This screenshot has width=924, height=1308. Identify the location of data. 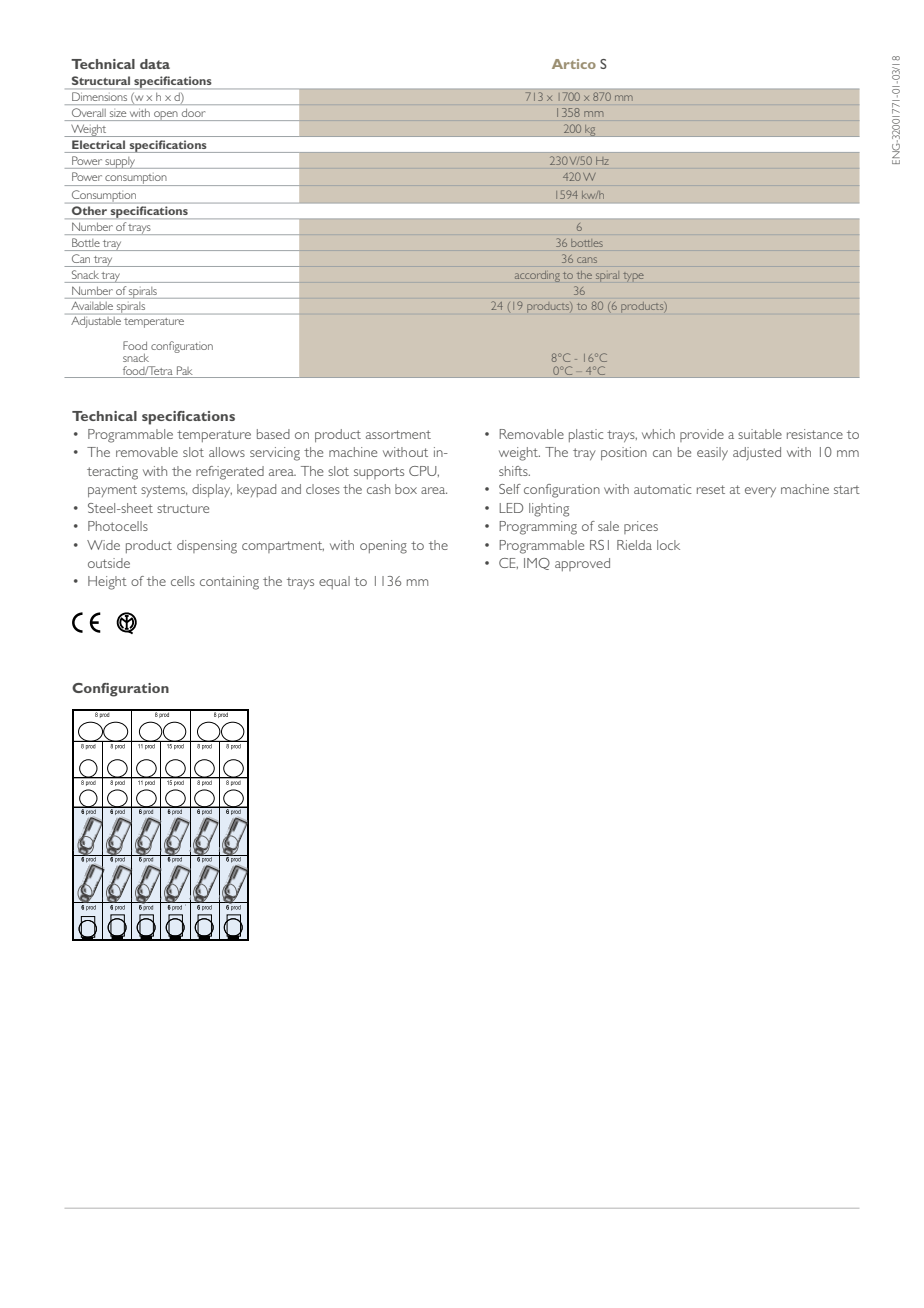
(155, 64).
